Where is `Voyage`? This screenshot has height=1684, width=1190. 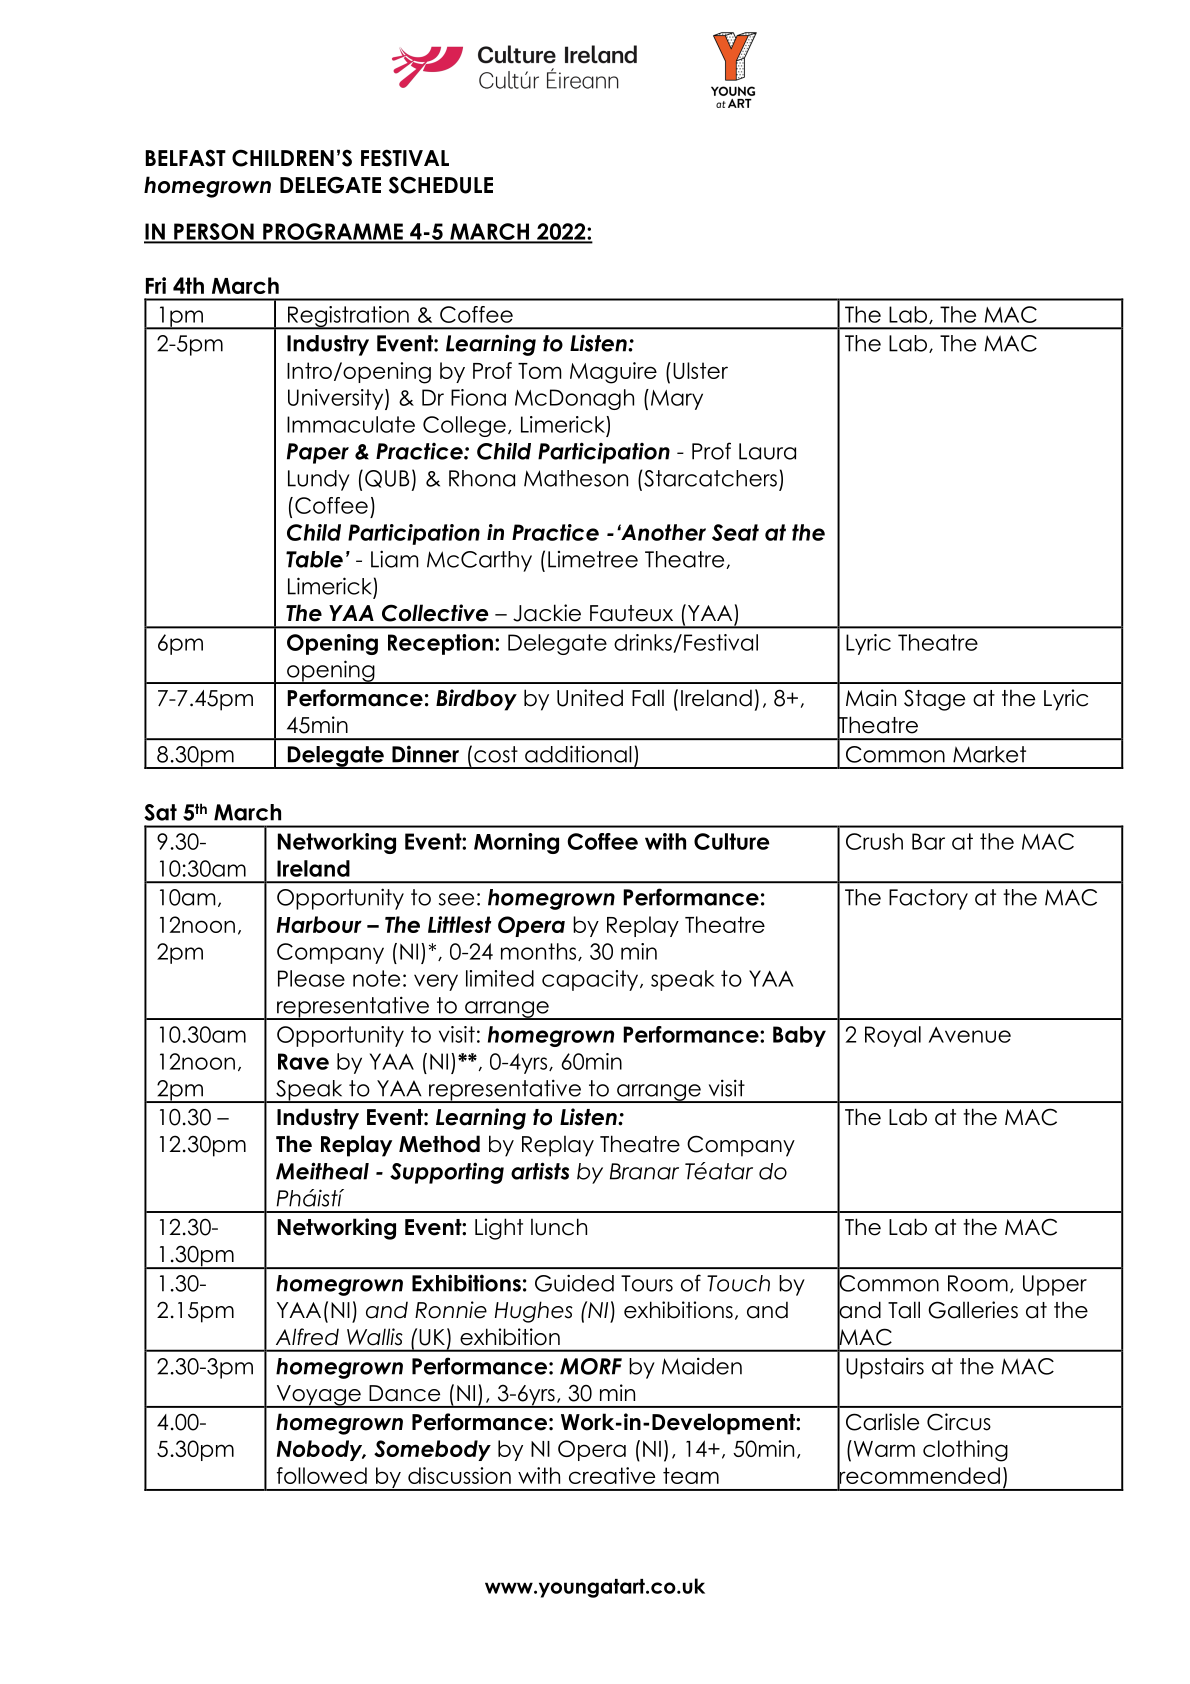
Voyage is located at coordinates (318, 1396).
